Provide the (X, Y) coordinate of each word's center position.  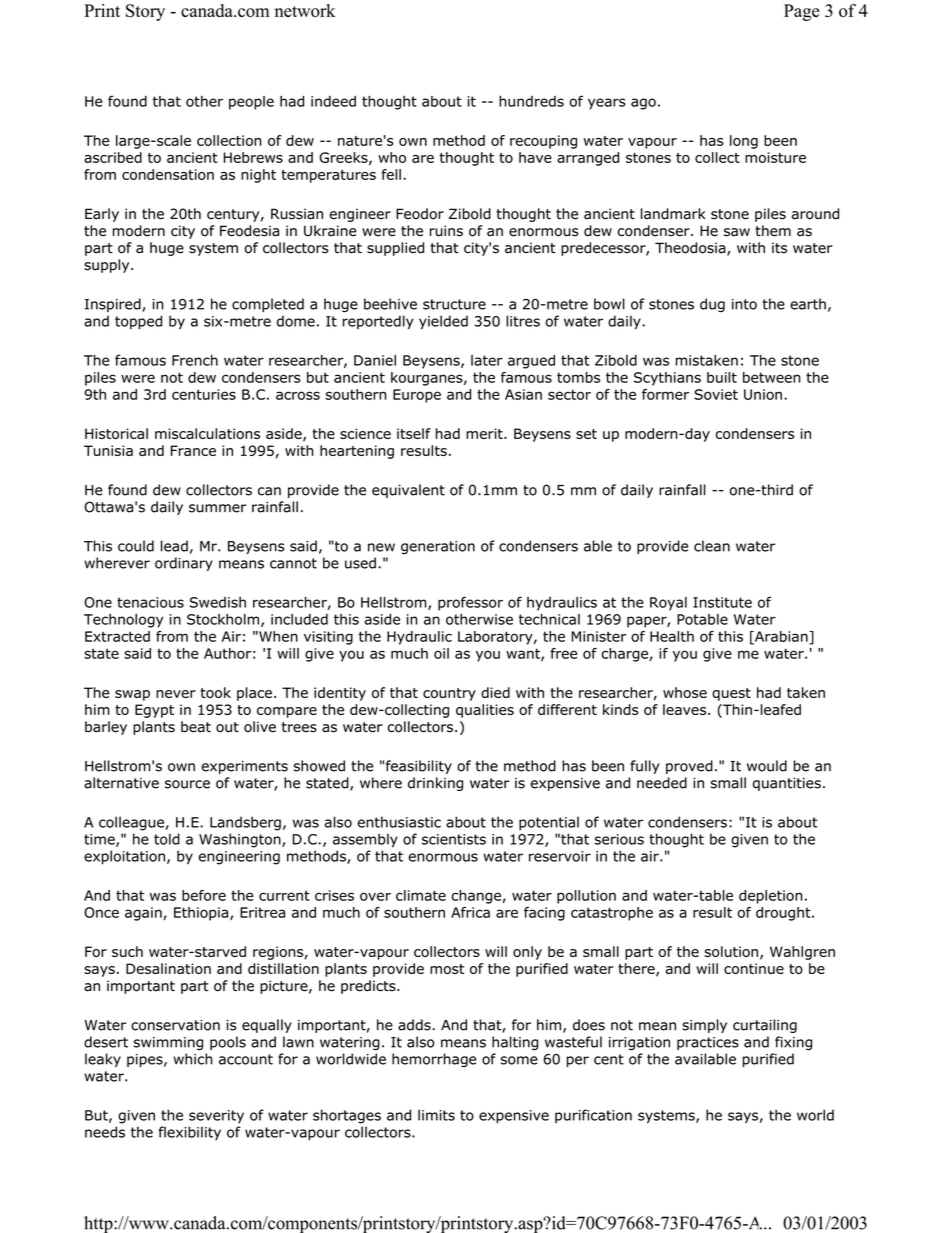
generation (438, 547)
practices (708, 1043)
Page (801, 12)
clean (712, 546)
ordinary (184, 564)
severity (216, 1116)
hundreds (531, 101)
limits (436, 1115)
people (251, 103)
